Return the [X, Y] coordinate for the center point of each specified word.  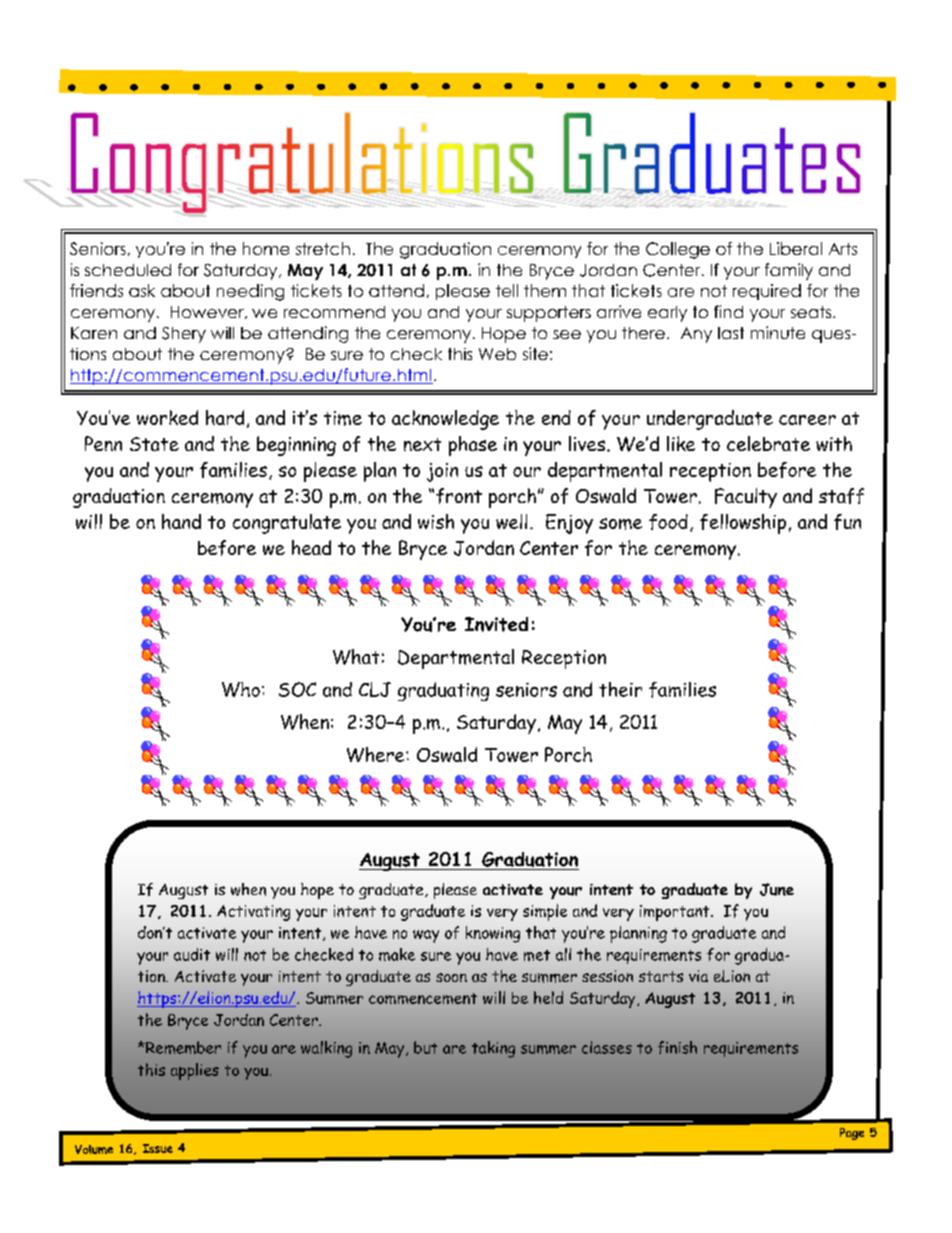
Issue [158, 1148]
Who [241, 689]
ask [142, 290]
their [620, 689]
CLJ [375, 689]
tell [507, 290]
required [767, 292]
